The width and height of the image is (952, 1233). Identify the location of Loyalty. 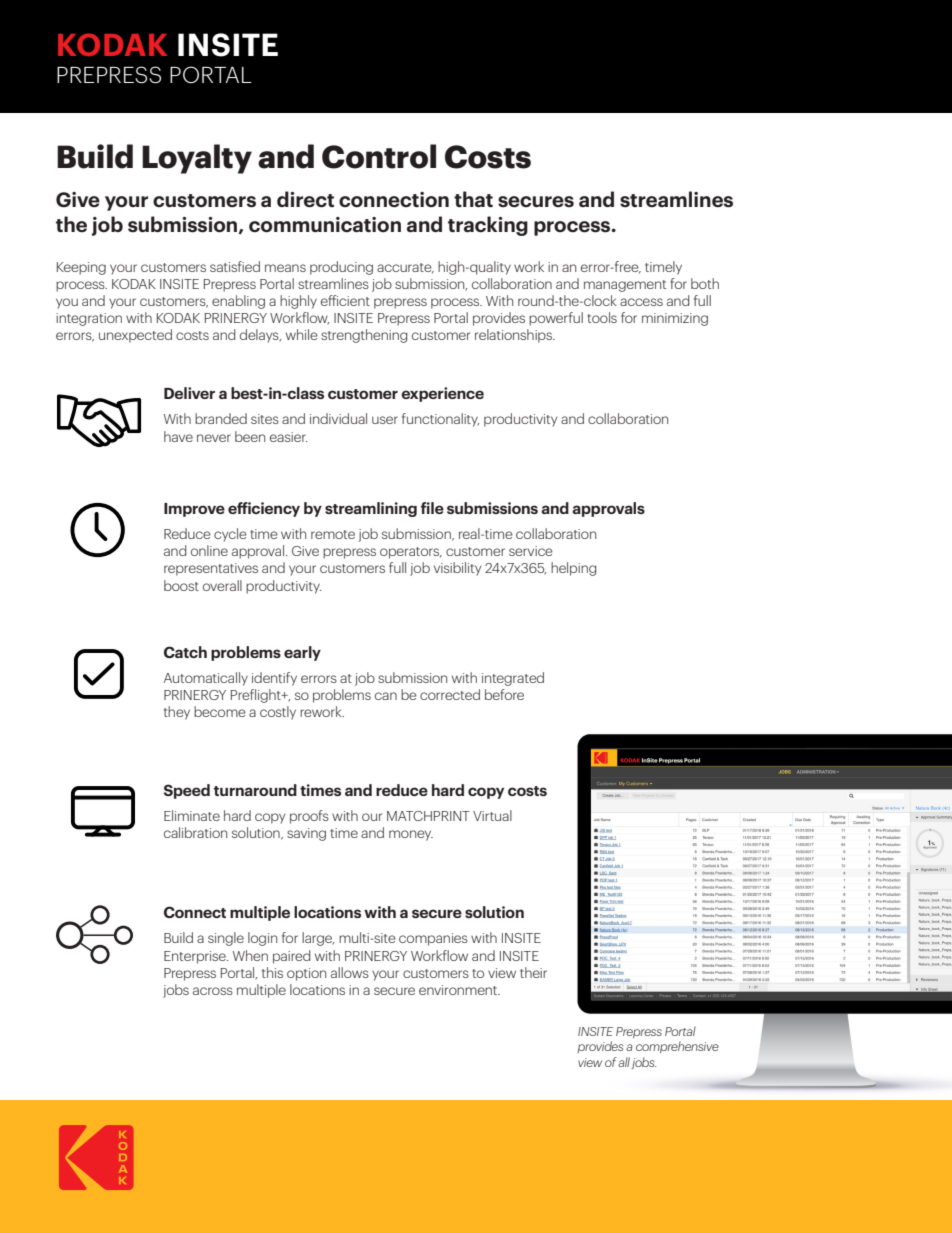
(197, 159).
